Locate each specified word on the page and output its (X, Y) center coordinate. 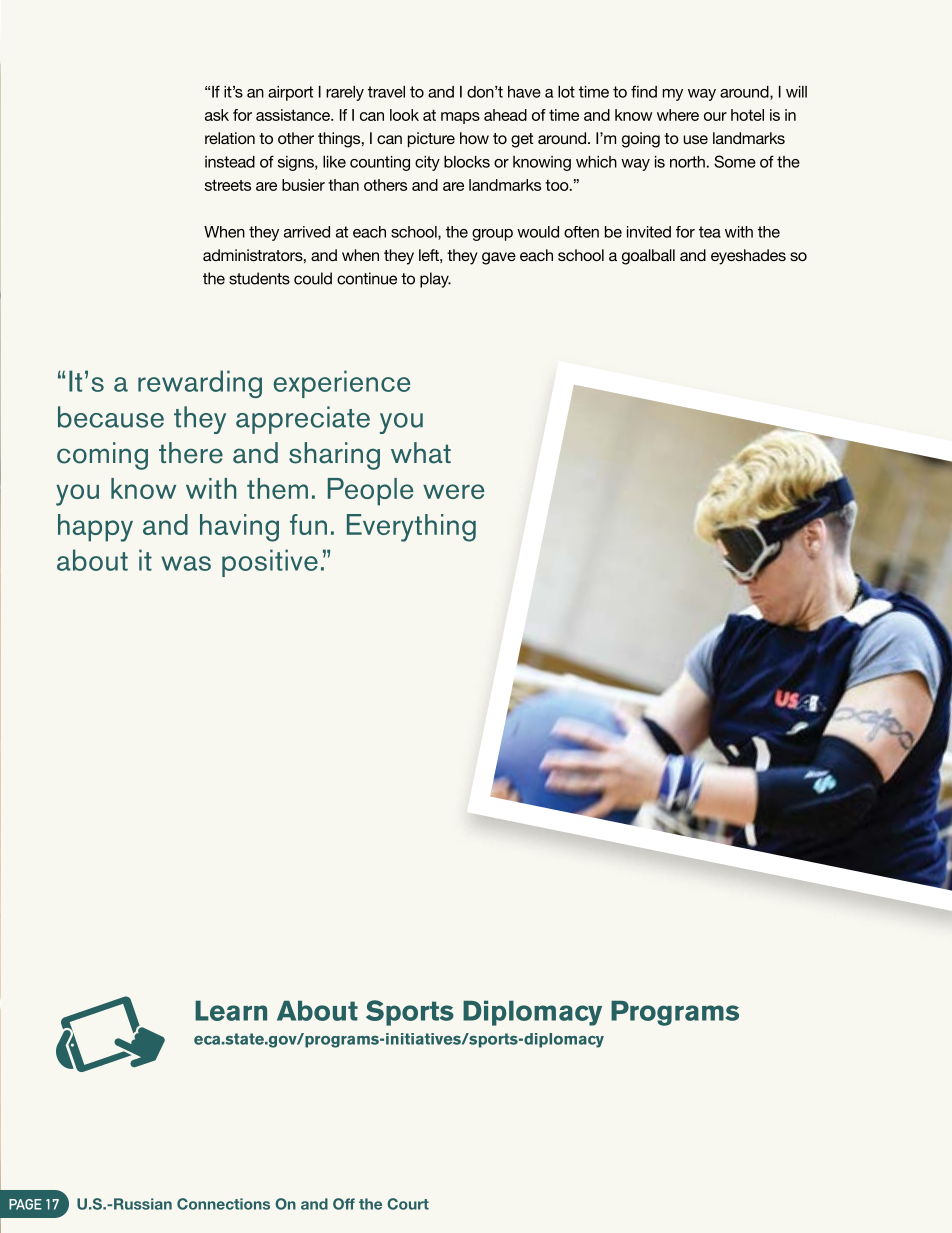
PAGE (25, 1204)
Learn (231, 1010)
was (186, 563)
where (678, 115)
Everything (411, 528)
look (404, 115)
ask (217, 115)
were (453, 491)
